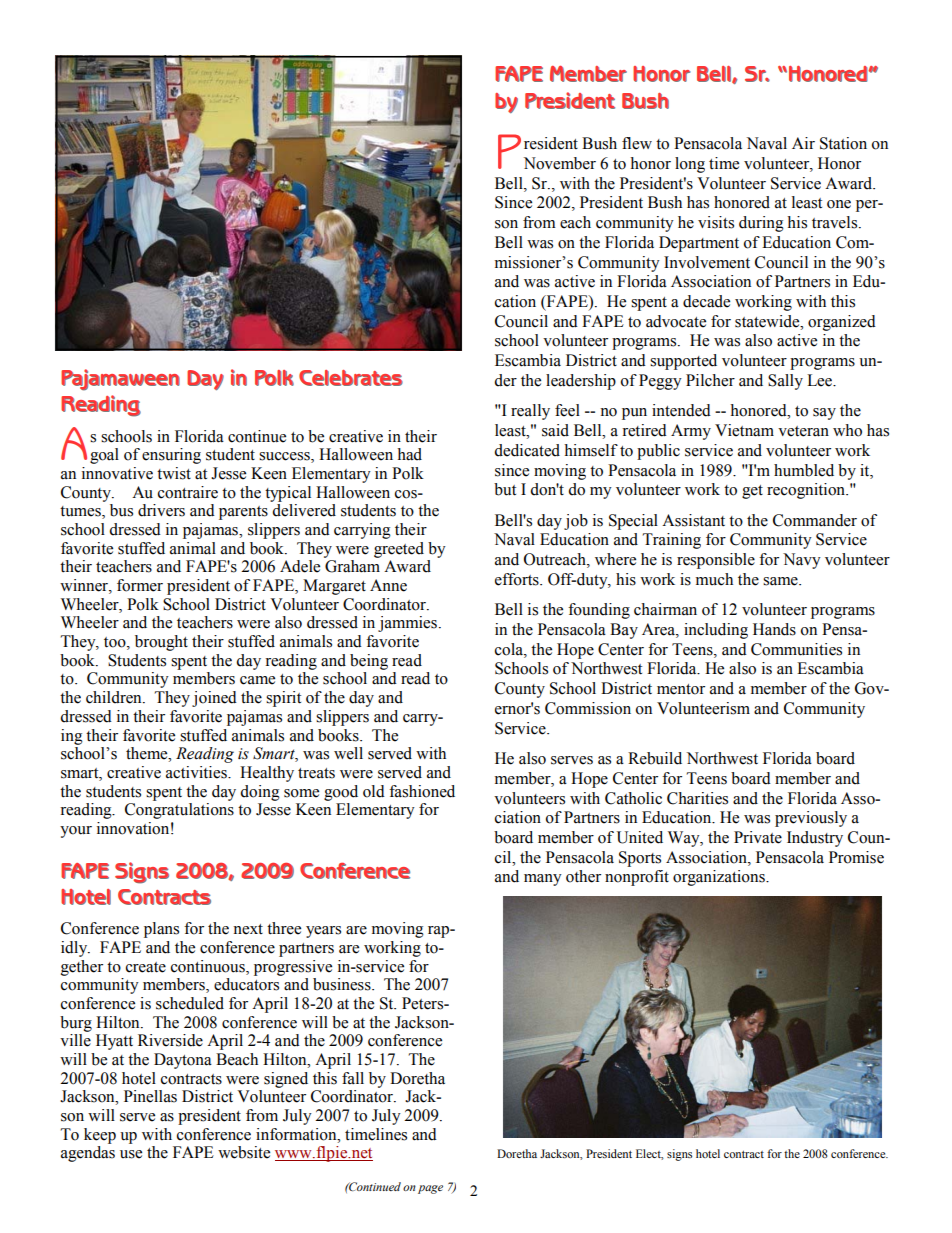 This screenshot has width=952, height=1233. I want to click on use, so click(131, 1154).
